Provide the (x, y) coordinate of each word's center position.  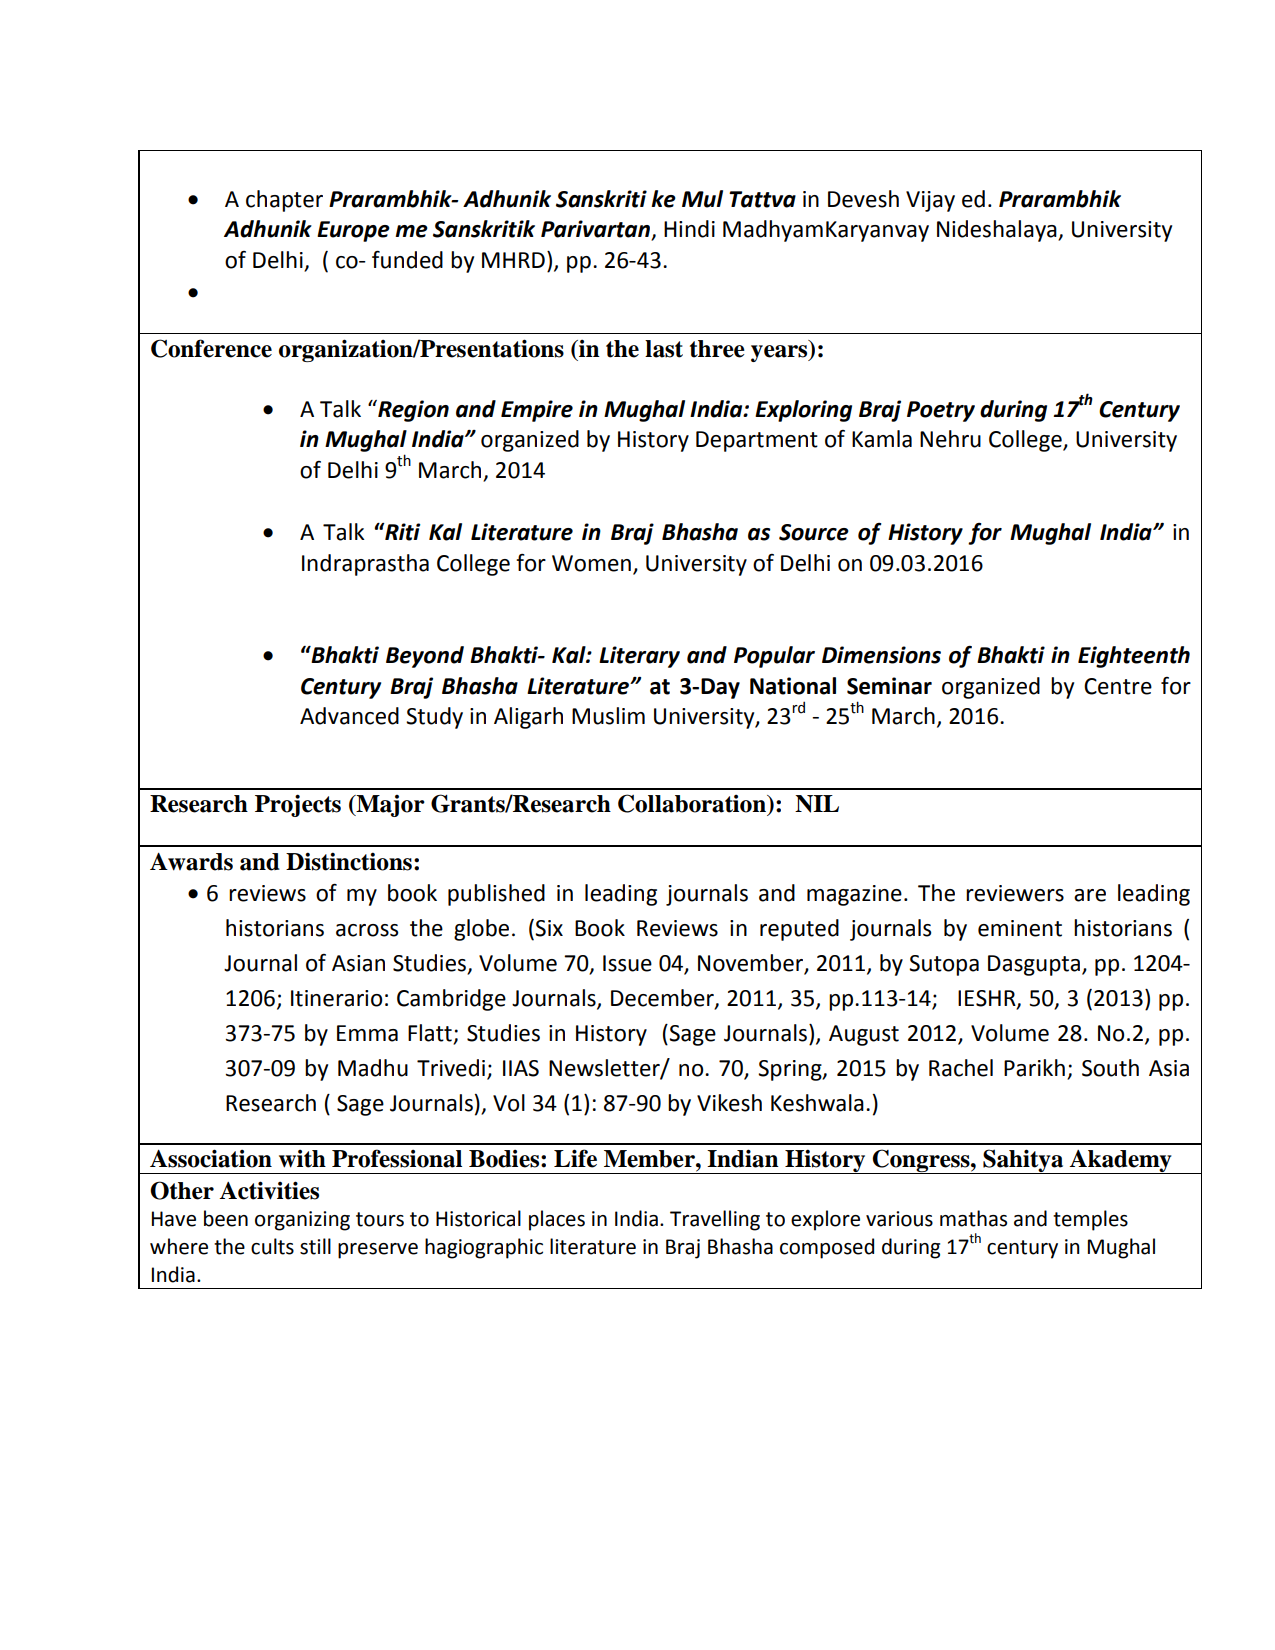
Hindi (689, 229)
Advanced (349, 716)
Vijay (930, 201)
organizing (302, 1221)
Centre (1118, 686)
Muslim (608, 716)
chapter (284, 201)
